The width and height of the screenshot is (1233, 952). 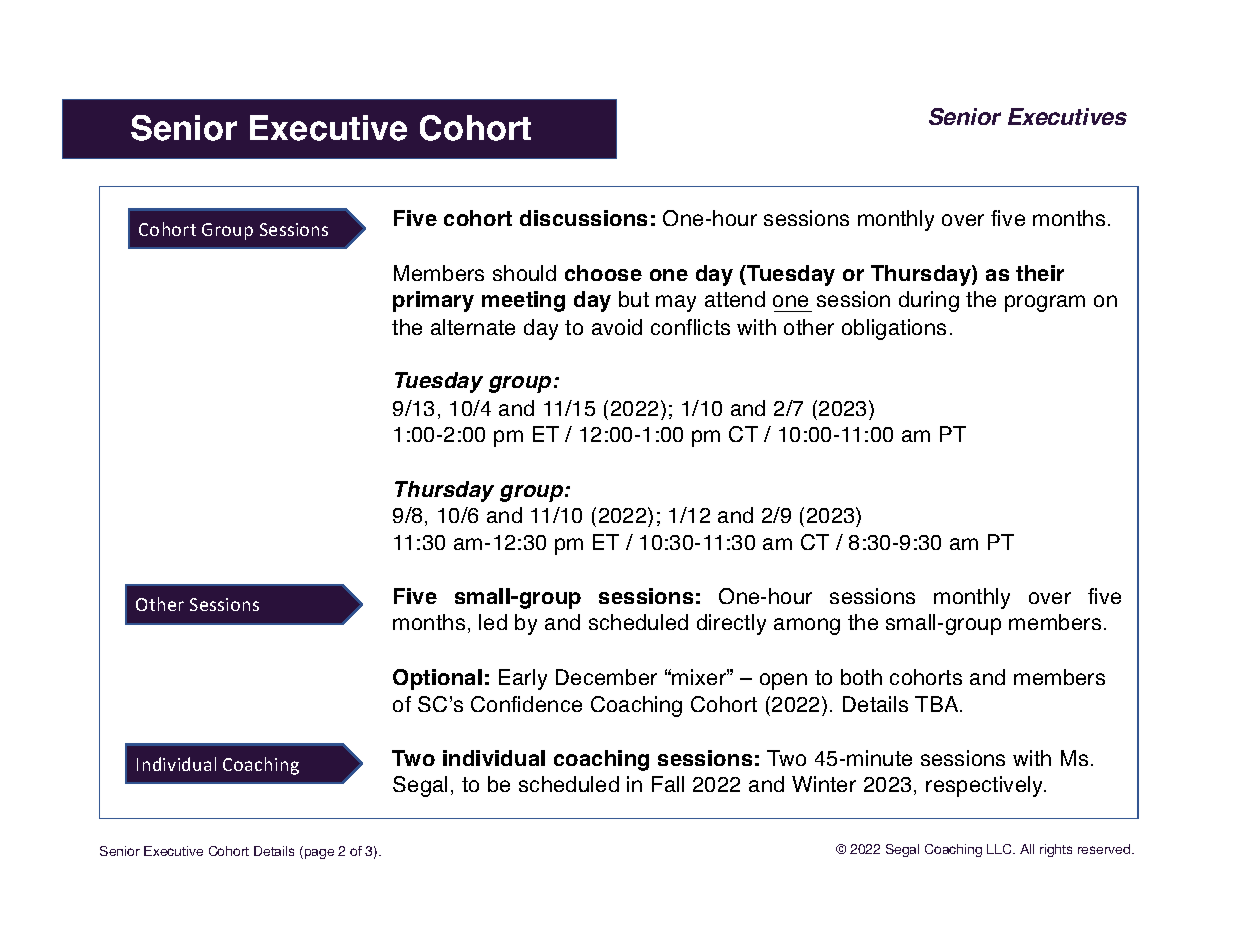 I want to click on discussions, so click(x=583, y=218).
